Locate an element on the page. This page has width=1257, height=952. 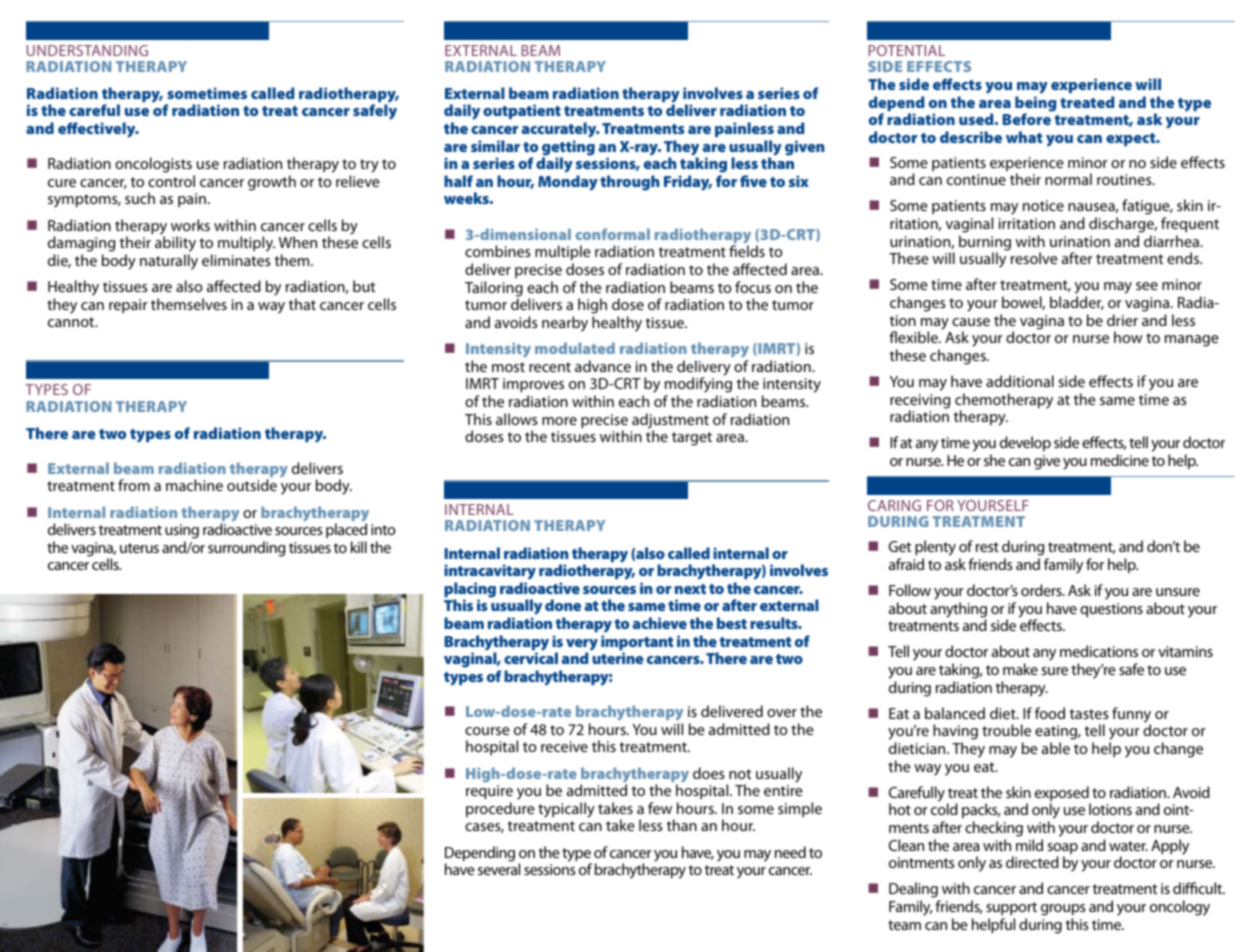
being is located at coordinates (1036, 105).
